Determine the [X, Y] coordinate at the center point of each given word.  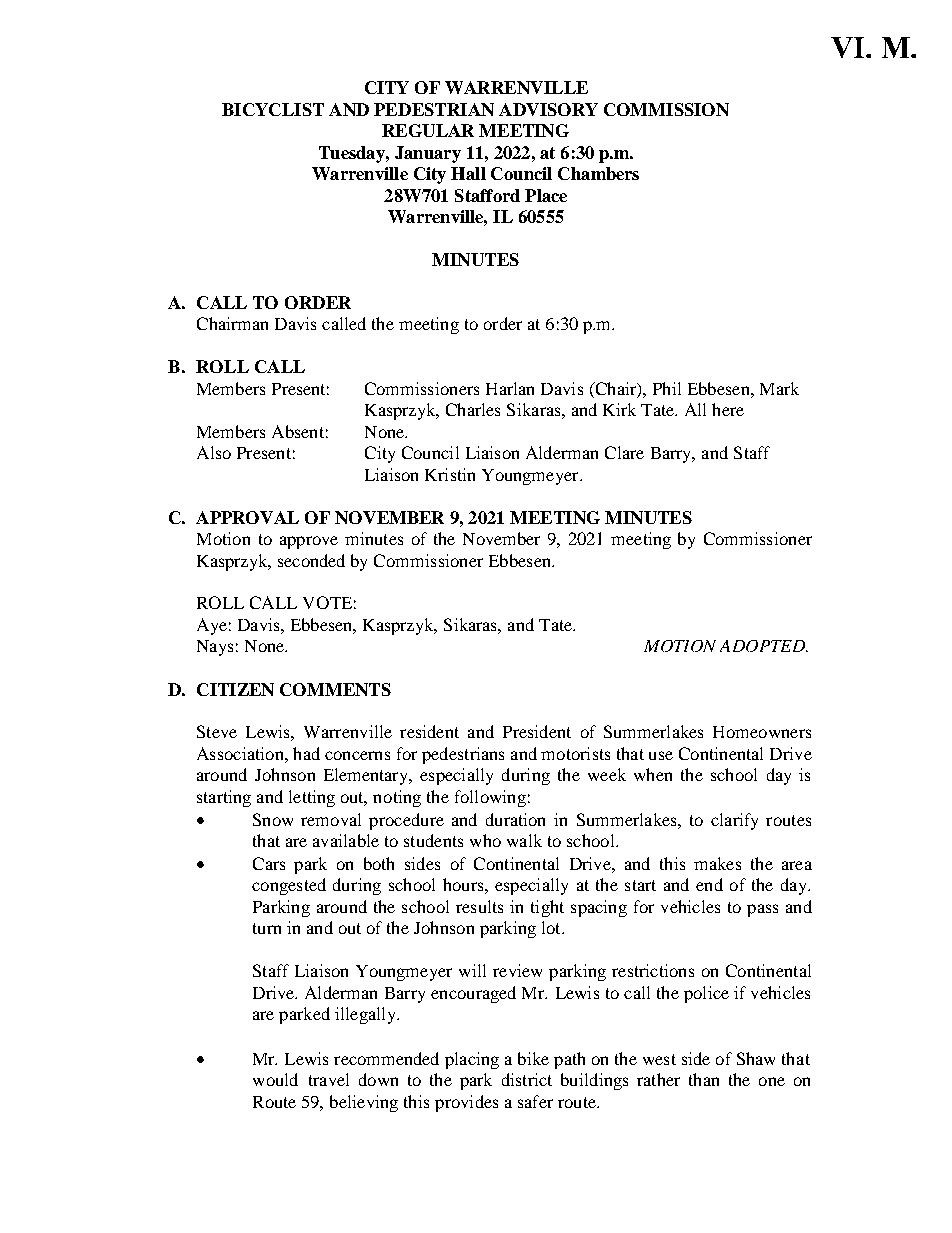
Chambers [598, 173]
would [275, 1079]
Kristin [450, 474]
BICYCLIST [273, 109]
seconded [311, 560]
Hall [468, 173]
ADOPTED [763, 646]
